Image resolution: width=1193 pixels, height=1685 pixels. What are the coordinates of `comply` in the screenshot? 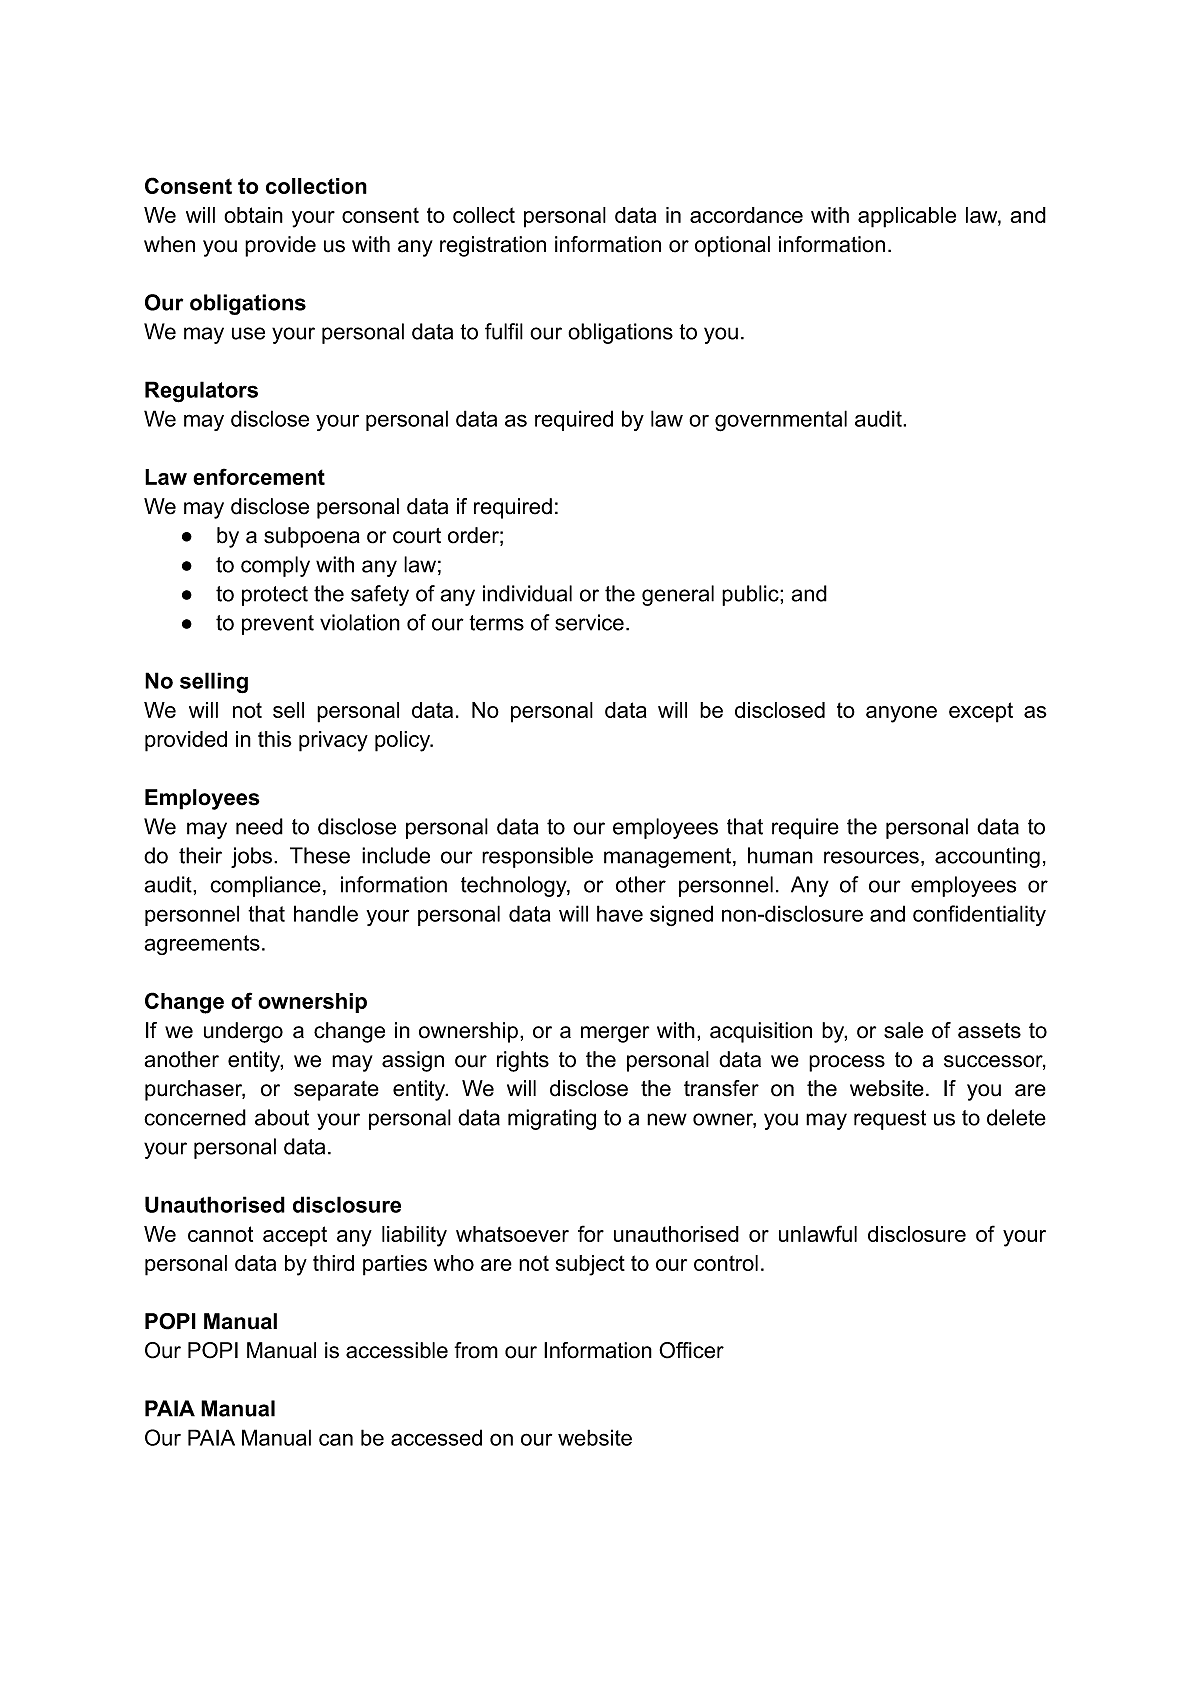 It's located at (275, 566).
